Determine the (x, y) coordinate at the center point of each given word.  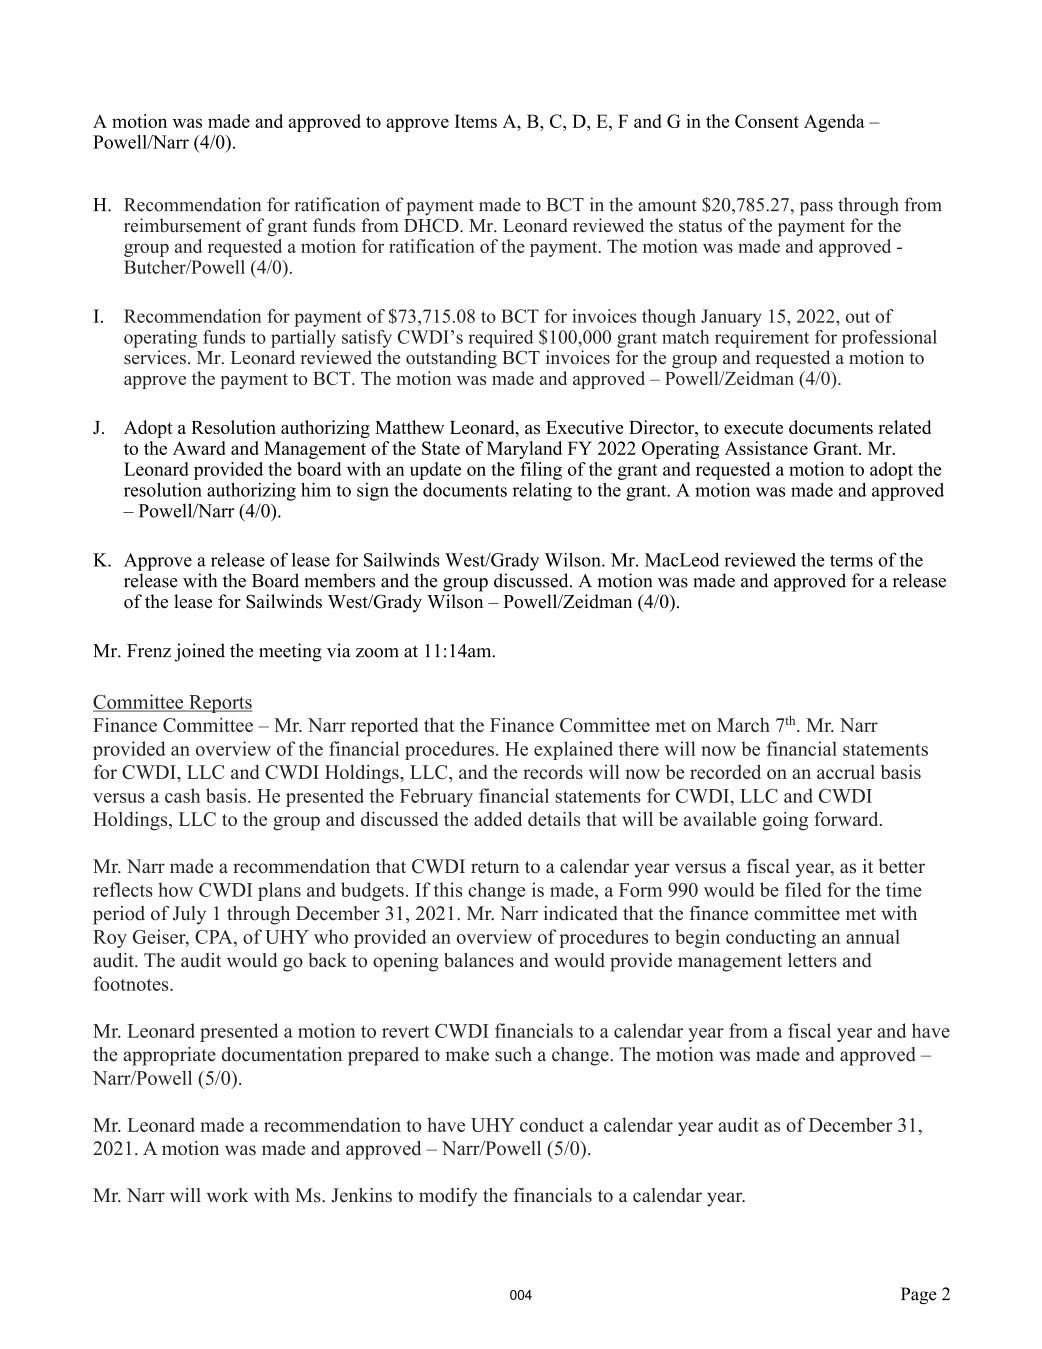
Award (199, 448)
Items (476, 121)
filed (803, 889)
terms (851, 561)
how (175, 889)
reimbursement (182, 225)
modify (448, 1197)
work (227, 1195)
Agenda (834, 123)
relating (542, 492)
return (495, 867)
